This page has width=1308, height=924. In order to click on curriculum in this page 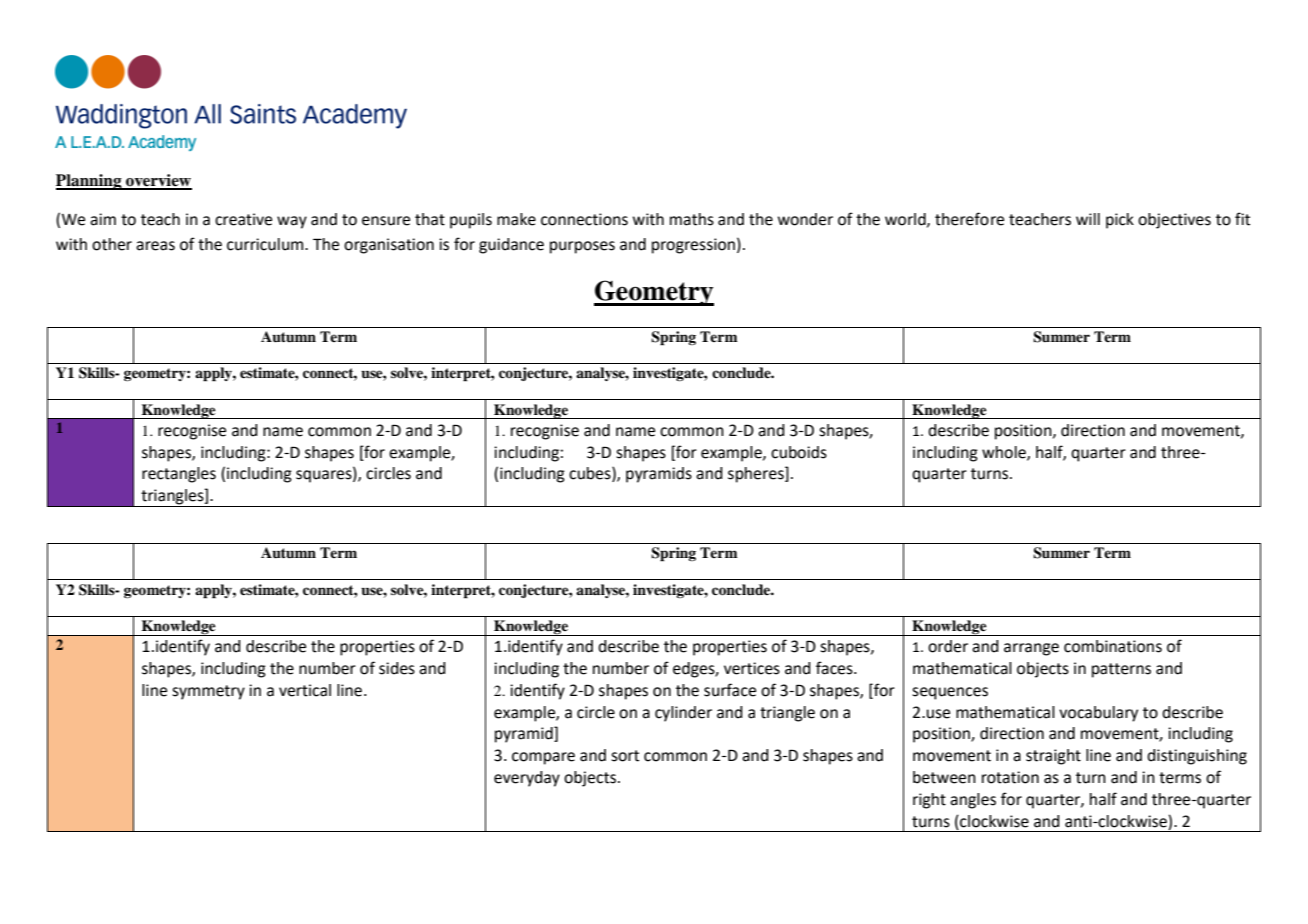, I will do `click(266, 244)`.
